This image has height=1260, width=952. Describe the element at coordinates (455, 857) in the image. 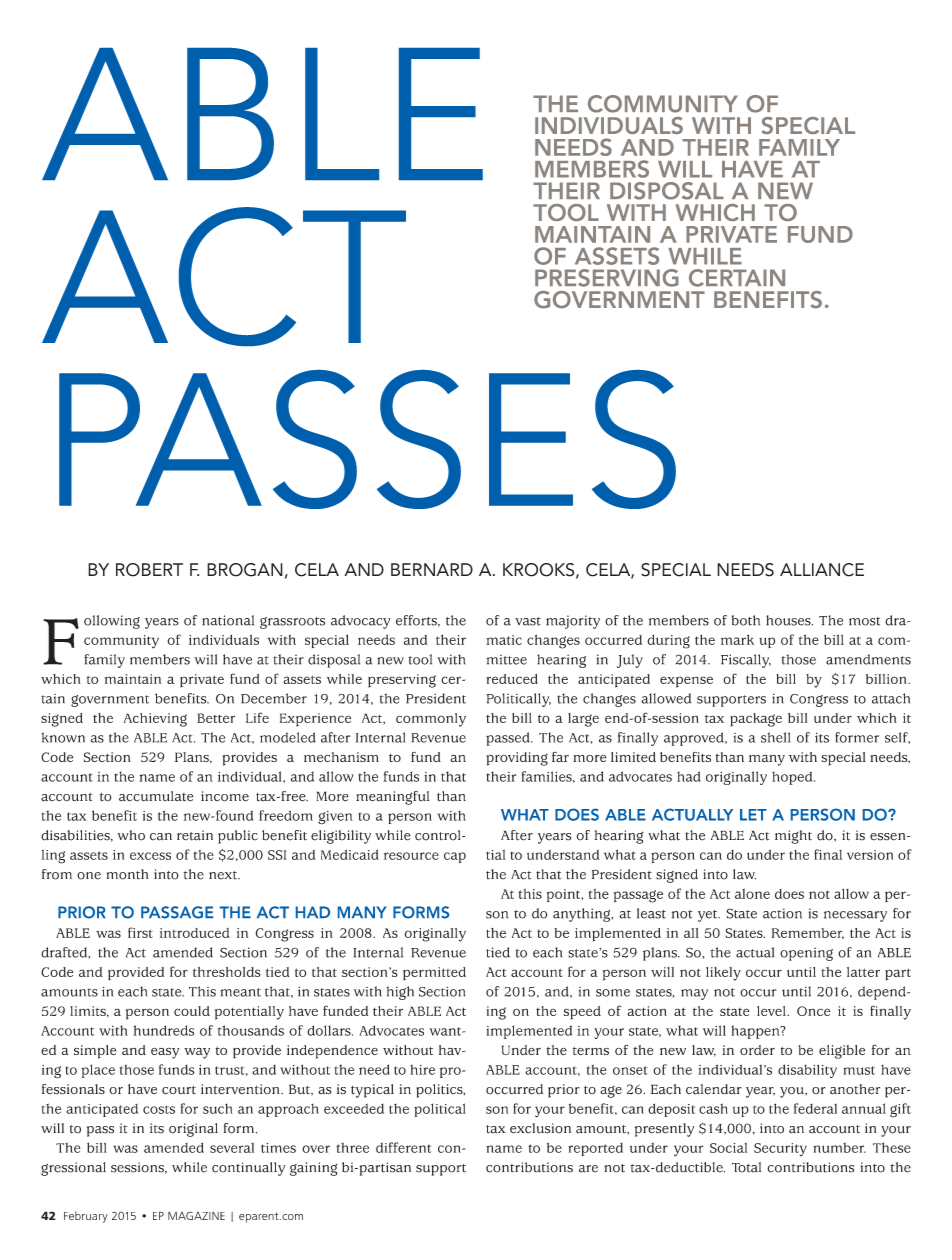

I see `cap` at that location.
